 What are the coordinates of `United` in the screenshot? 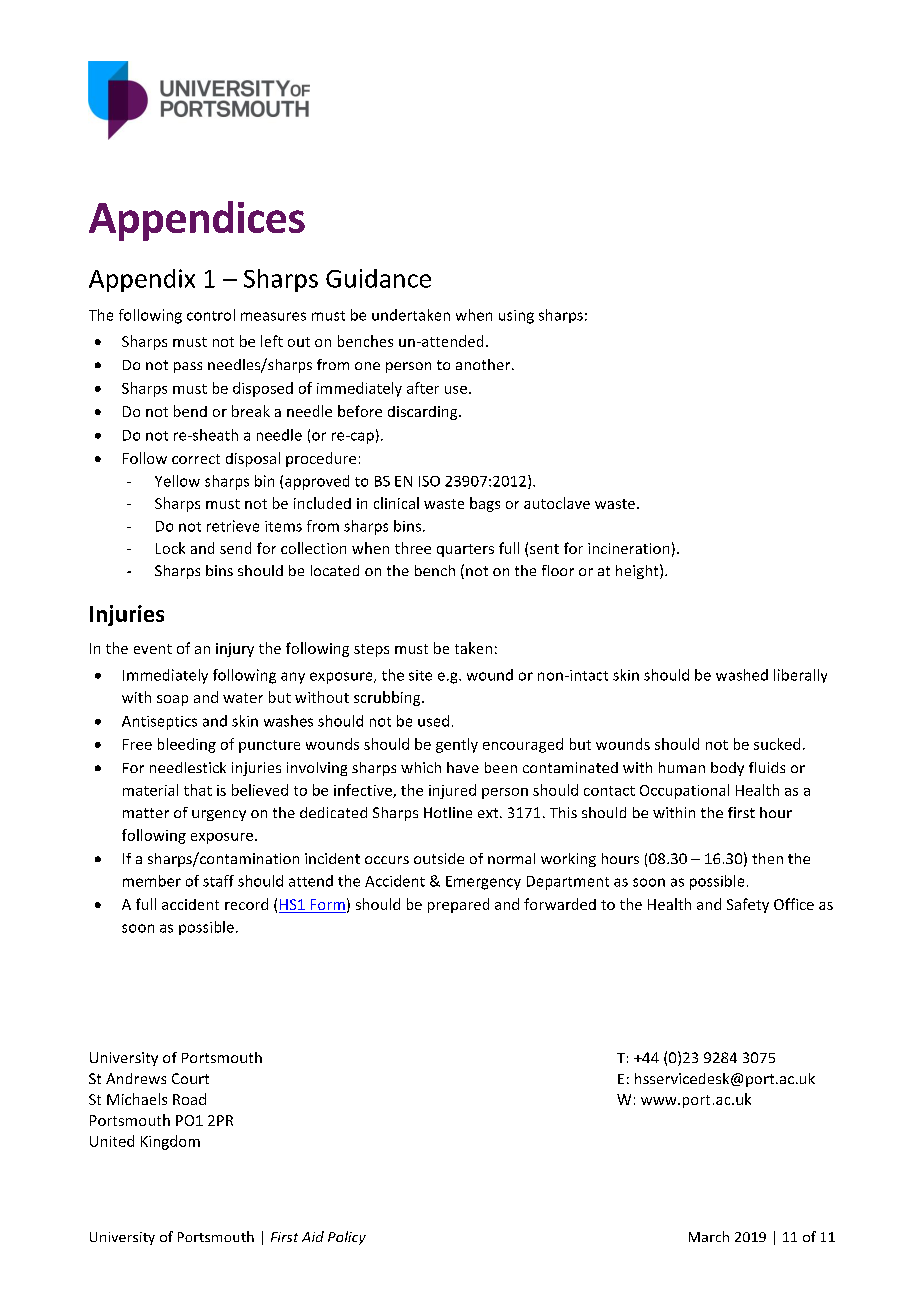 It's located at (112, 1141).
